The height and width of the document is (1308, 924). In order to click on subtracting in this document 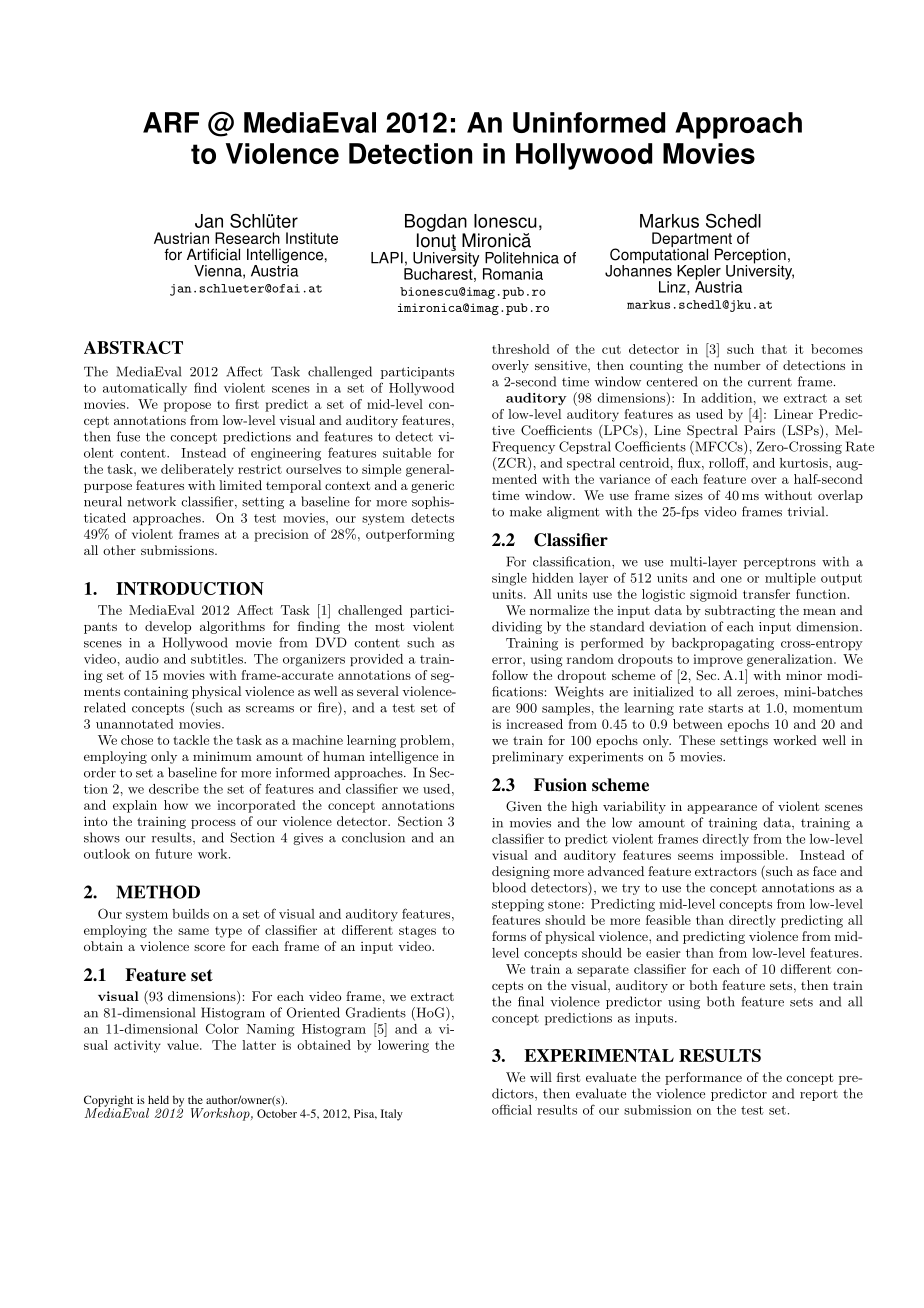, I will do `click(740, 611)`.
